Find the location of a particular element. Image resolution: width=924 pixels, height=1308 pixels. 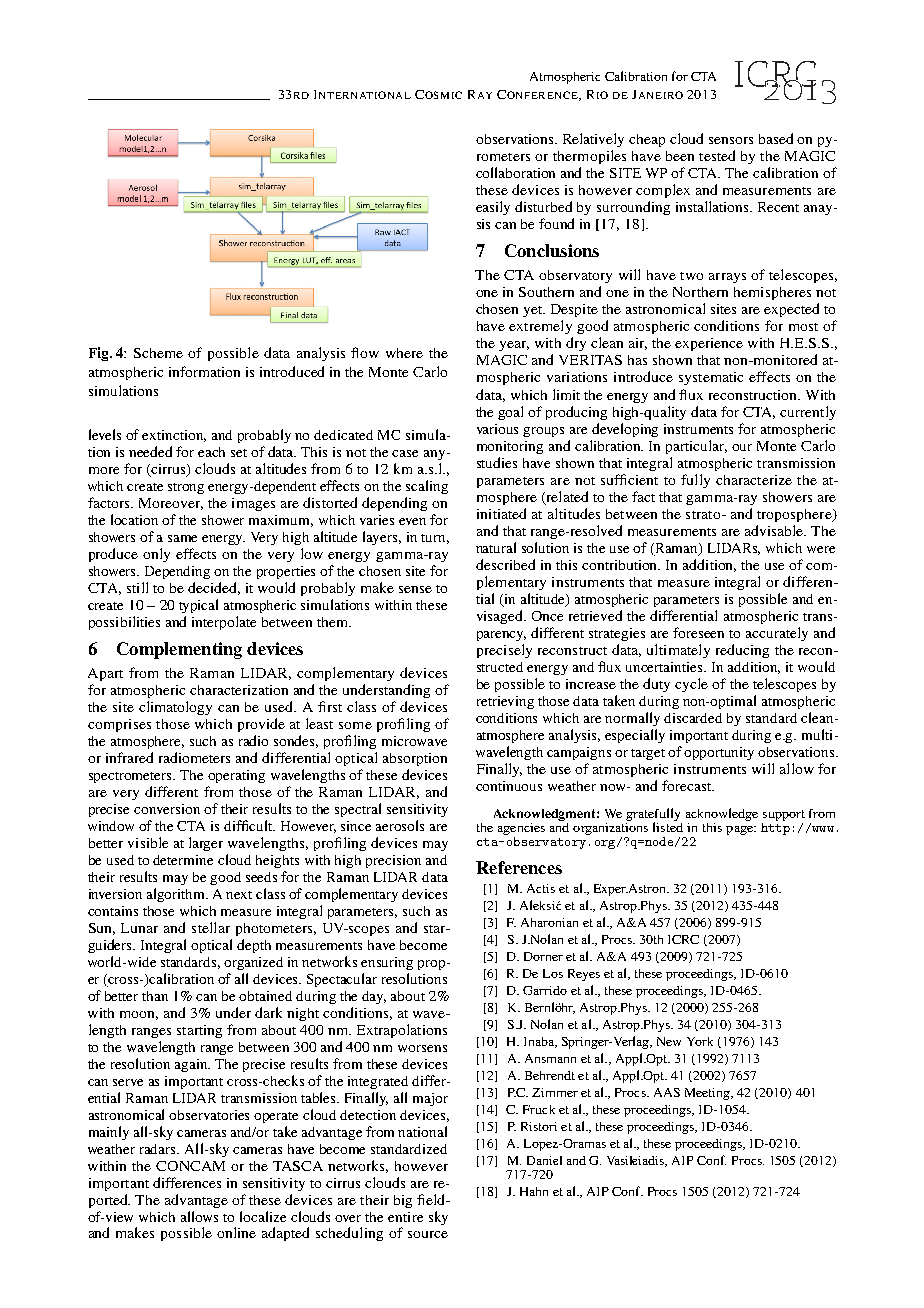

climatology is located at coordinates (175, 708).
